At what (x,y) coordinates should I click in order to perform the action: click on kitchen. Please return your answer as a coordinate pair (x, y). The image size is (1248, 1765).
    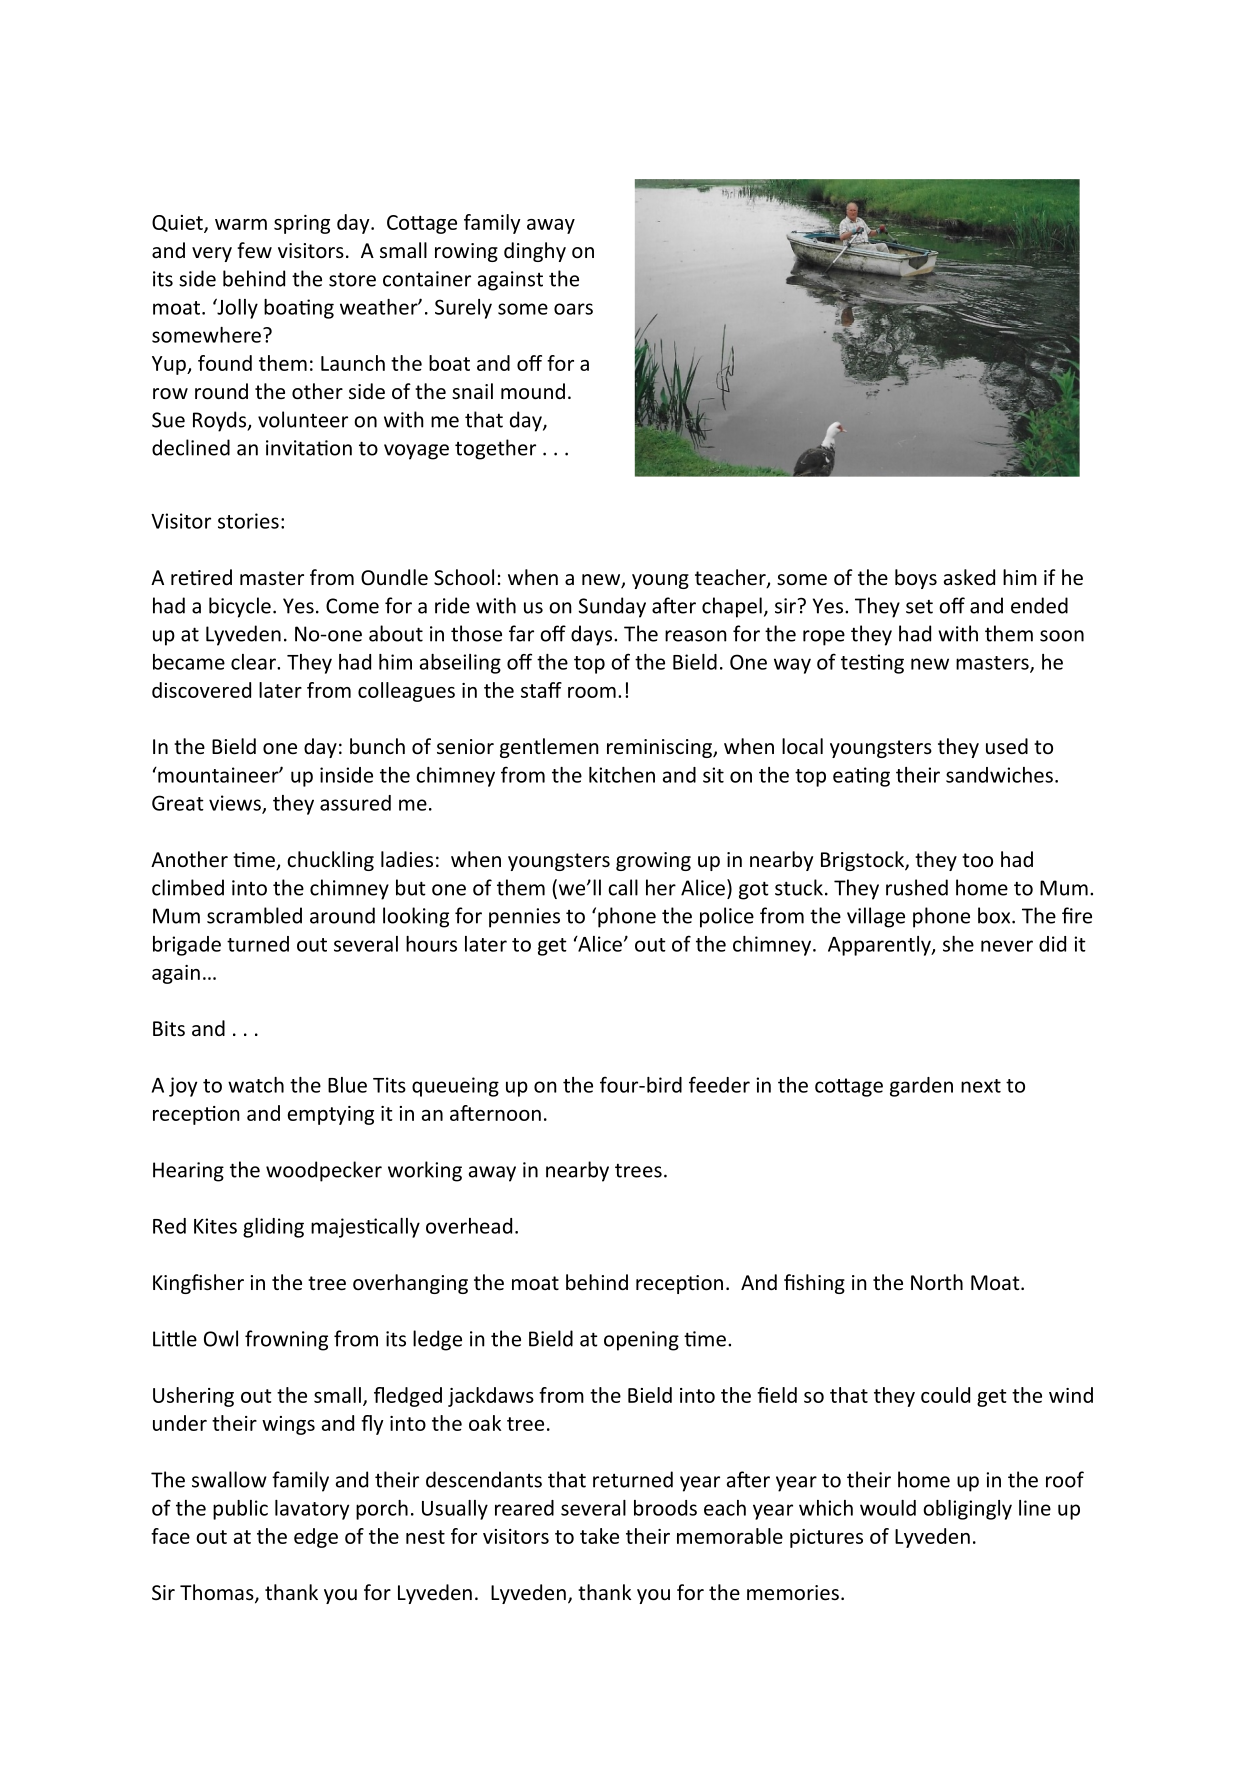
    Looking at the image, I should click on (622, 775).
